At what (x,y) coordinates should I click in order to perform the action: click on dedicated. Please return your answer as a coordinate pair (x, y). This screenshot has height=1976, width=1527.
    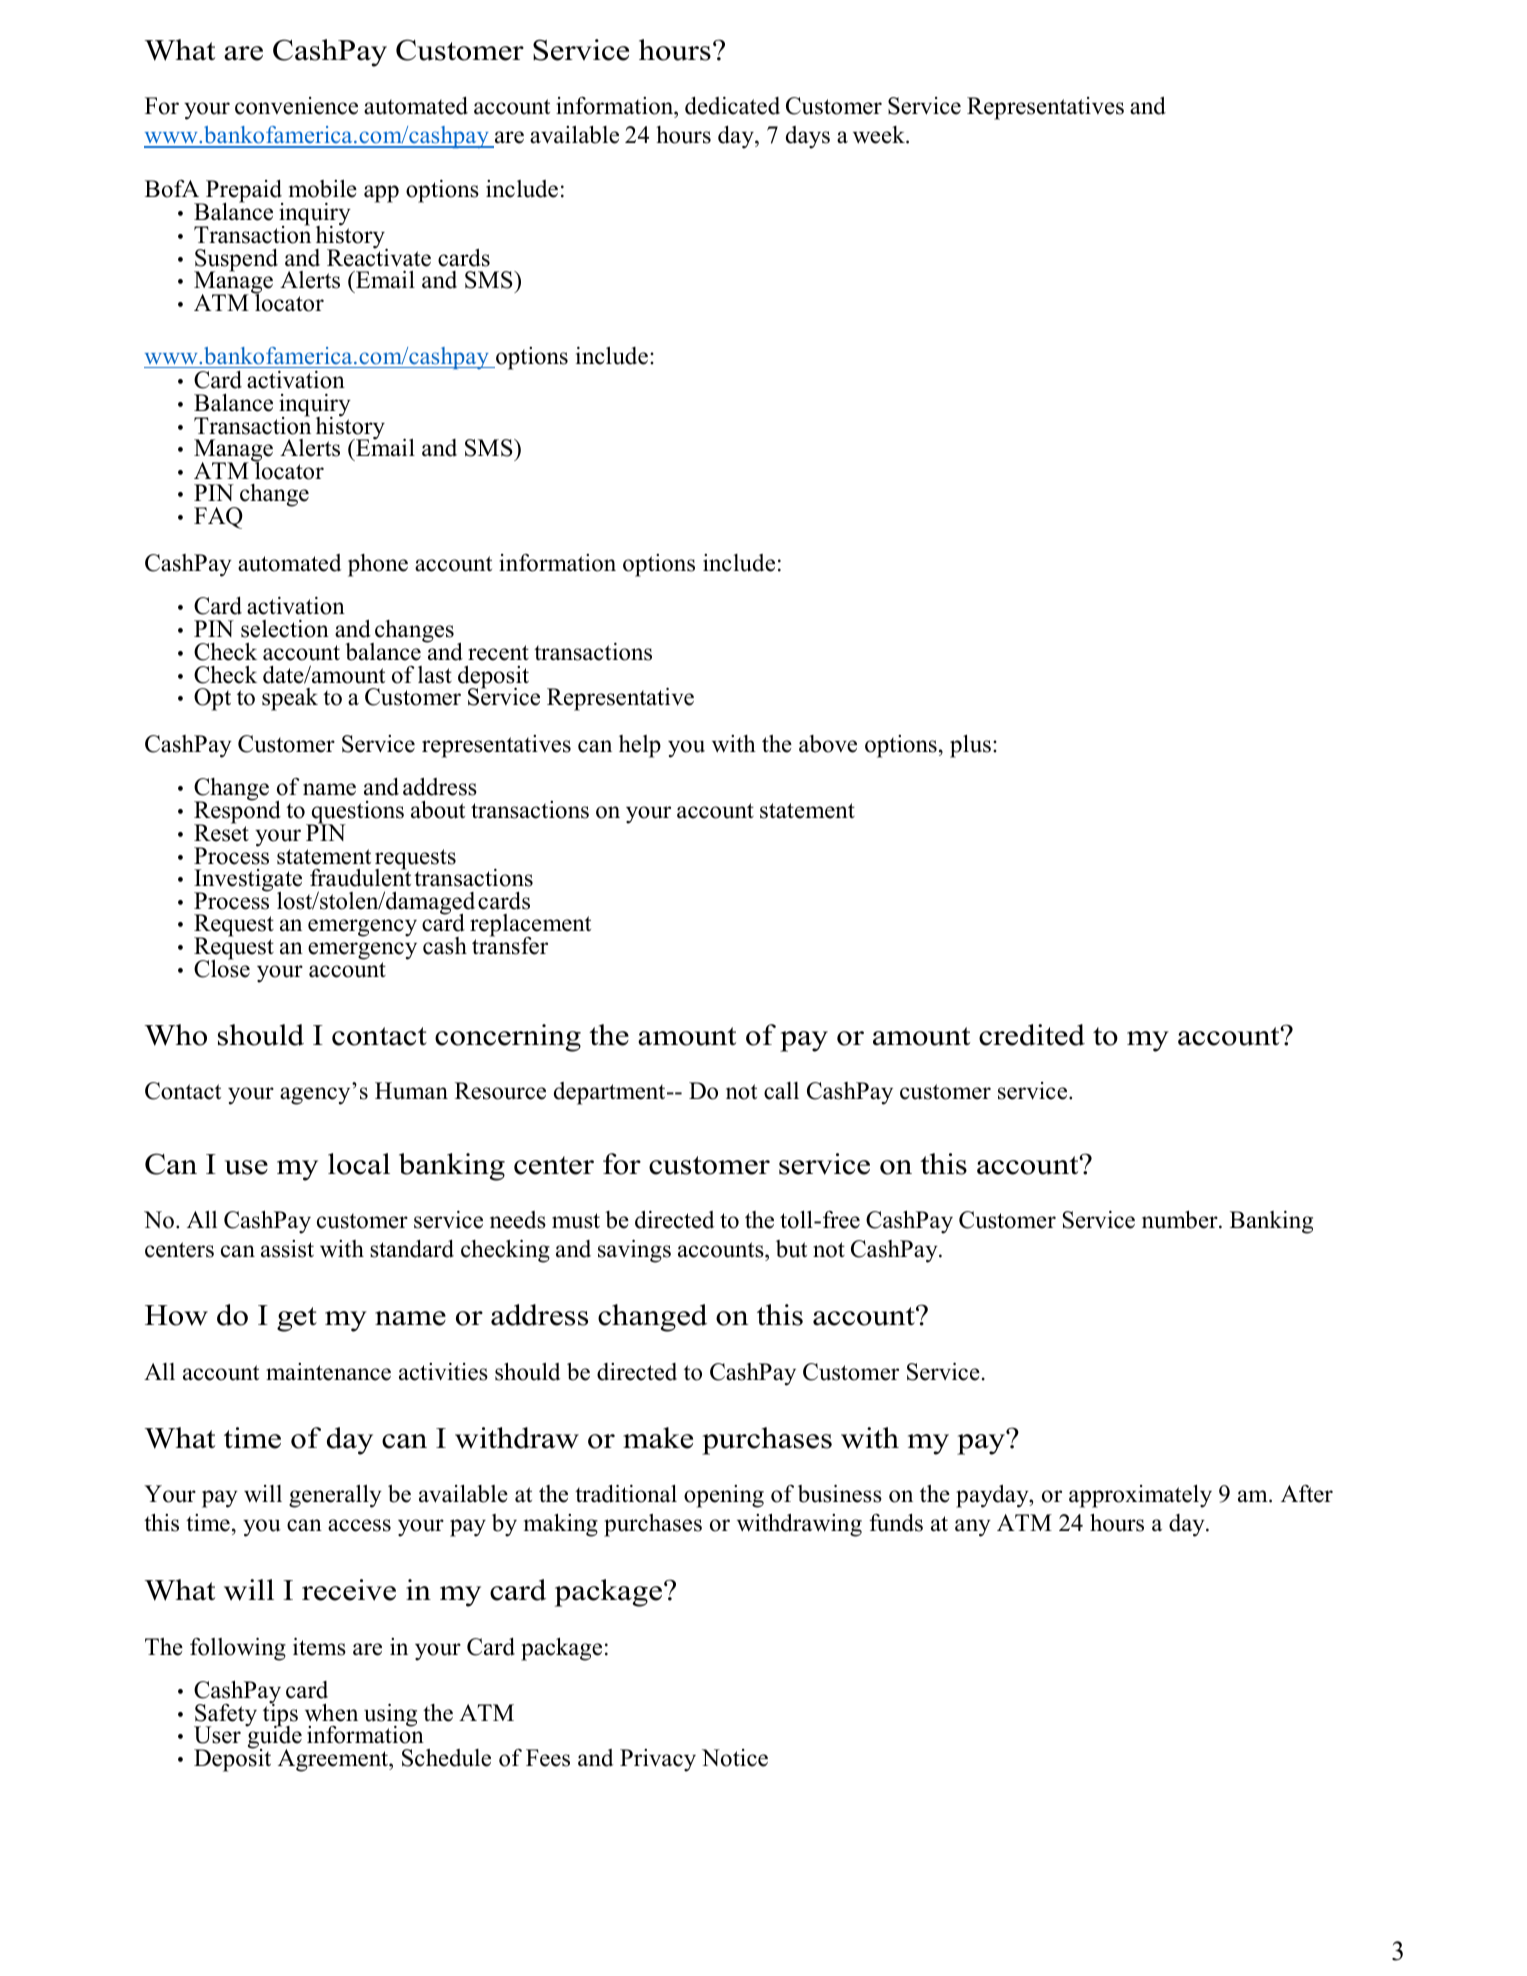
    Looking at the image, I should click on (732, 106).
